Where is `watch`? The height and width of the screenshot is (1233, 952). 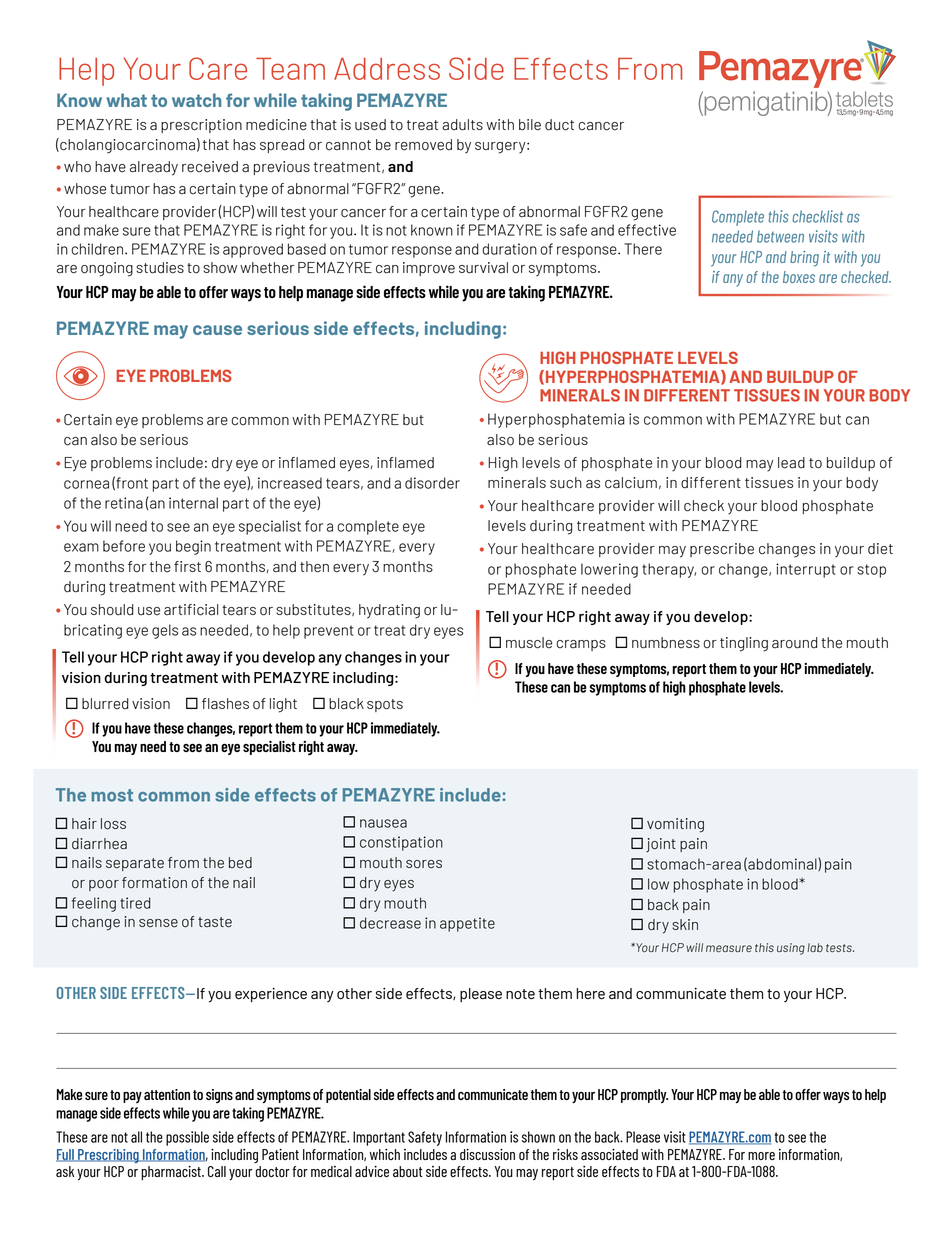 watch is located at coordinates (196, 100).
